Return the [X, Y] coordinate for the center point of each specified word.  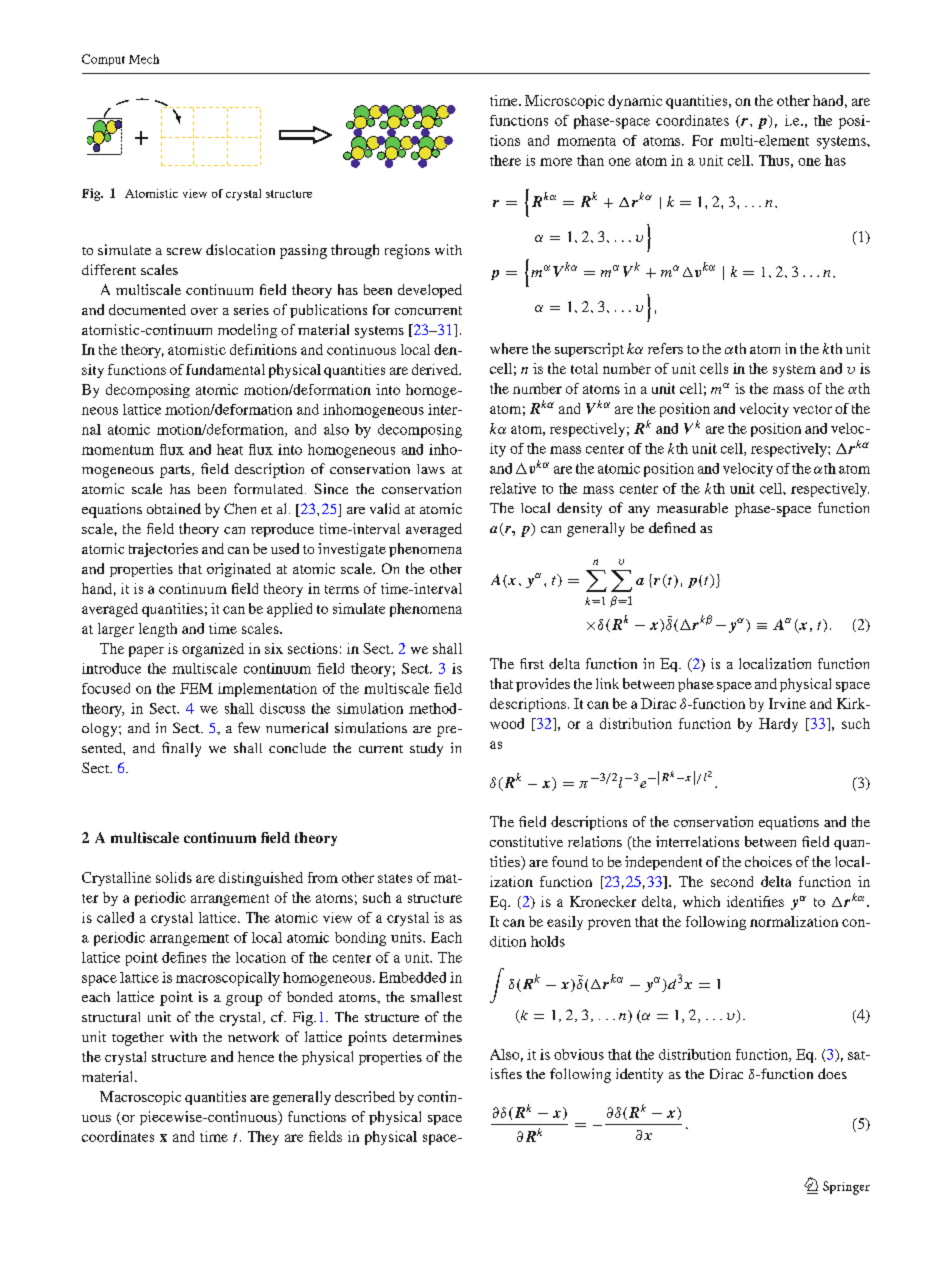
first [532, 663]
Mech [144, 59]
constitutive [526, 841]
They [263, 1138]
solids [174, 877]
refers [665, 348]
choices [768, 861]
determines [427, 1036]
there [505, 160]
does [832, 1073]
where [509, 348]
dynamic [635, 102]
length [158, 630]
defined [672, 527]
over [204, 311]
